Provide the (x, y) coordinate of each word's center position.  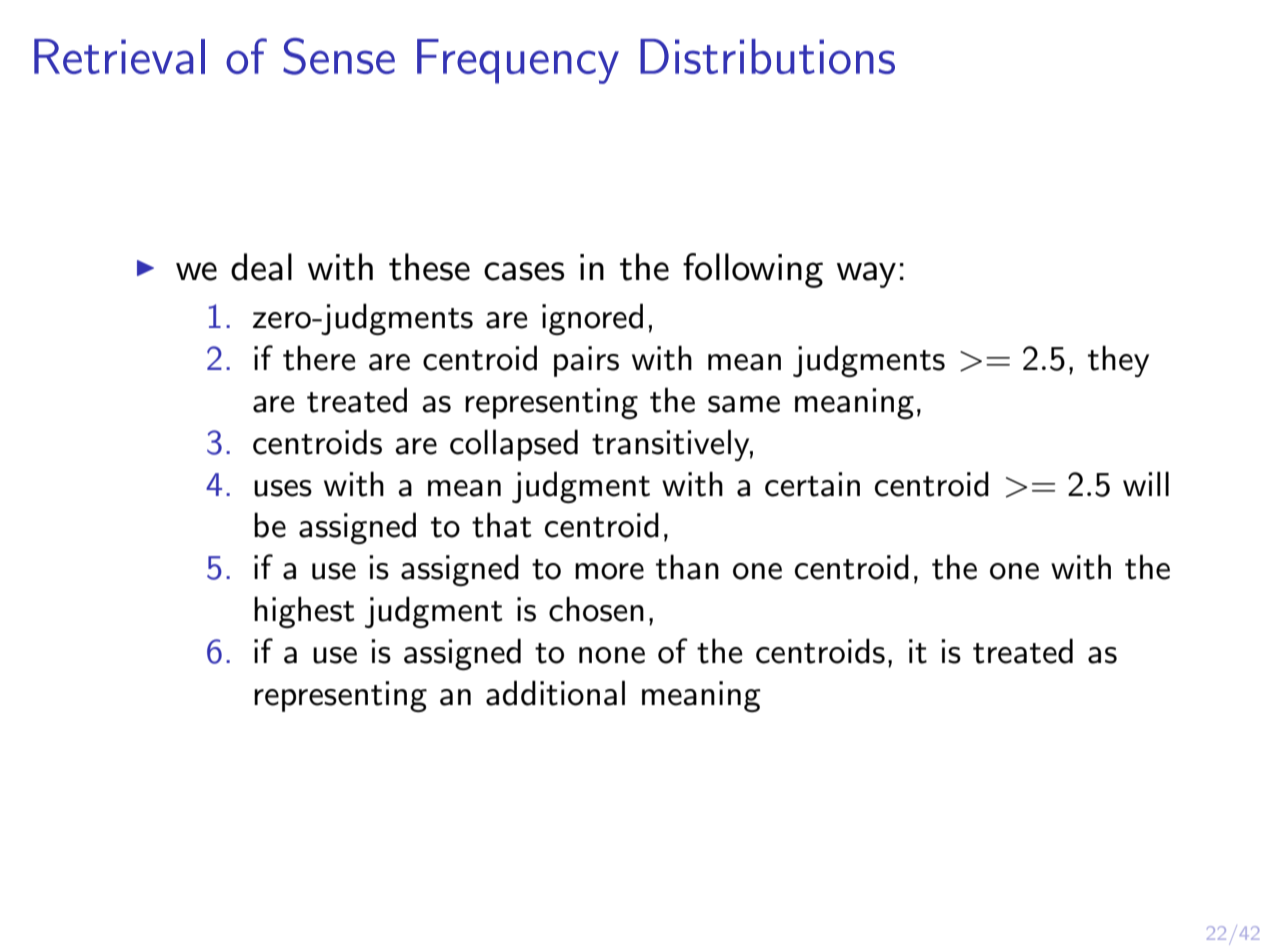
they (1118, 361)
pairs (586, 361)
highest (304, 612)
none (612, 655)
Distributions (767, 56)
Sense (339, 56)
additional (555, 693)
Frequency (518, 61)
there (319, 358)
